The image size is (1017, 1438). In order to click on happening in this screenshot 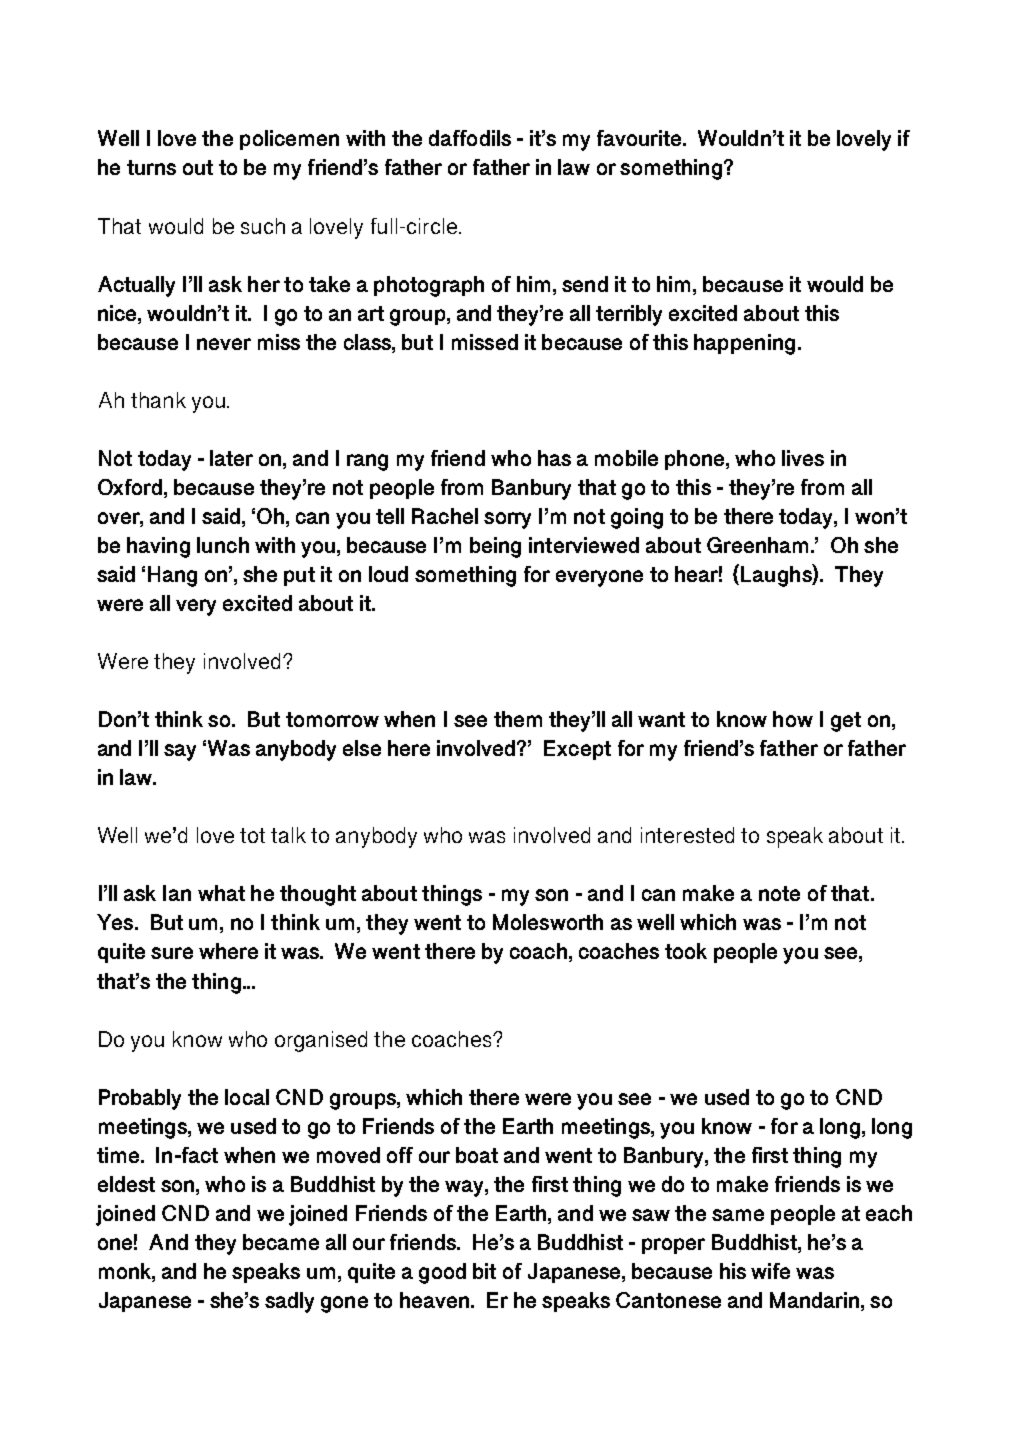, I will do `click(744, 344)`.
